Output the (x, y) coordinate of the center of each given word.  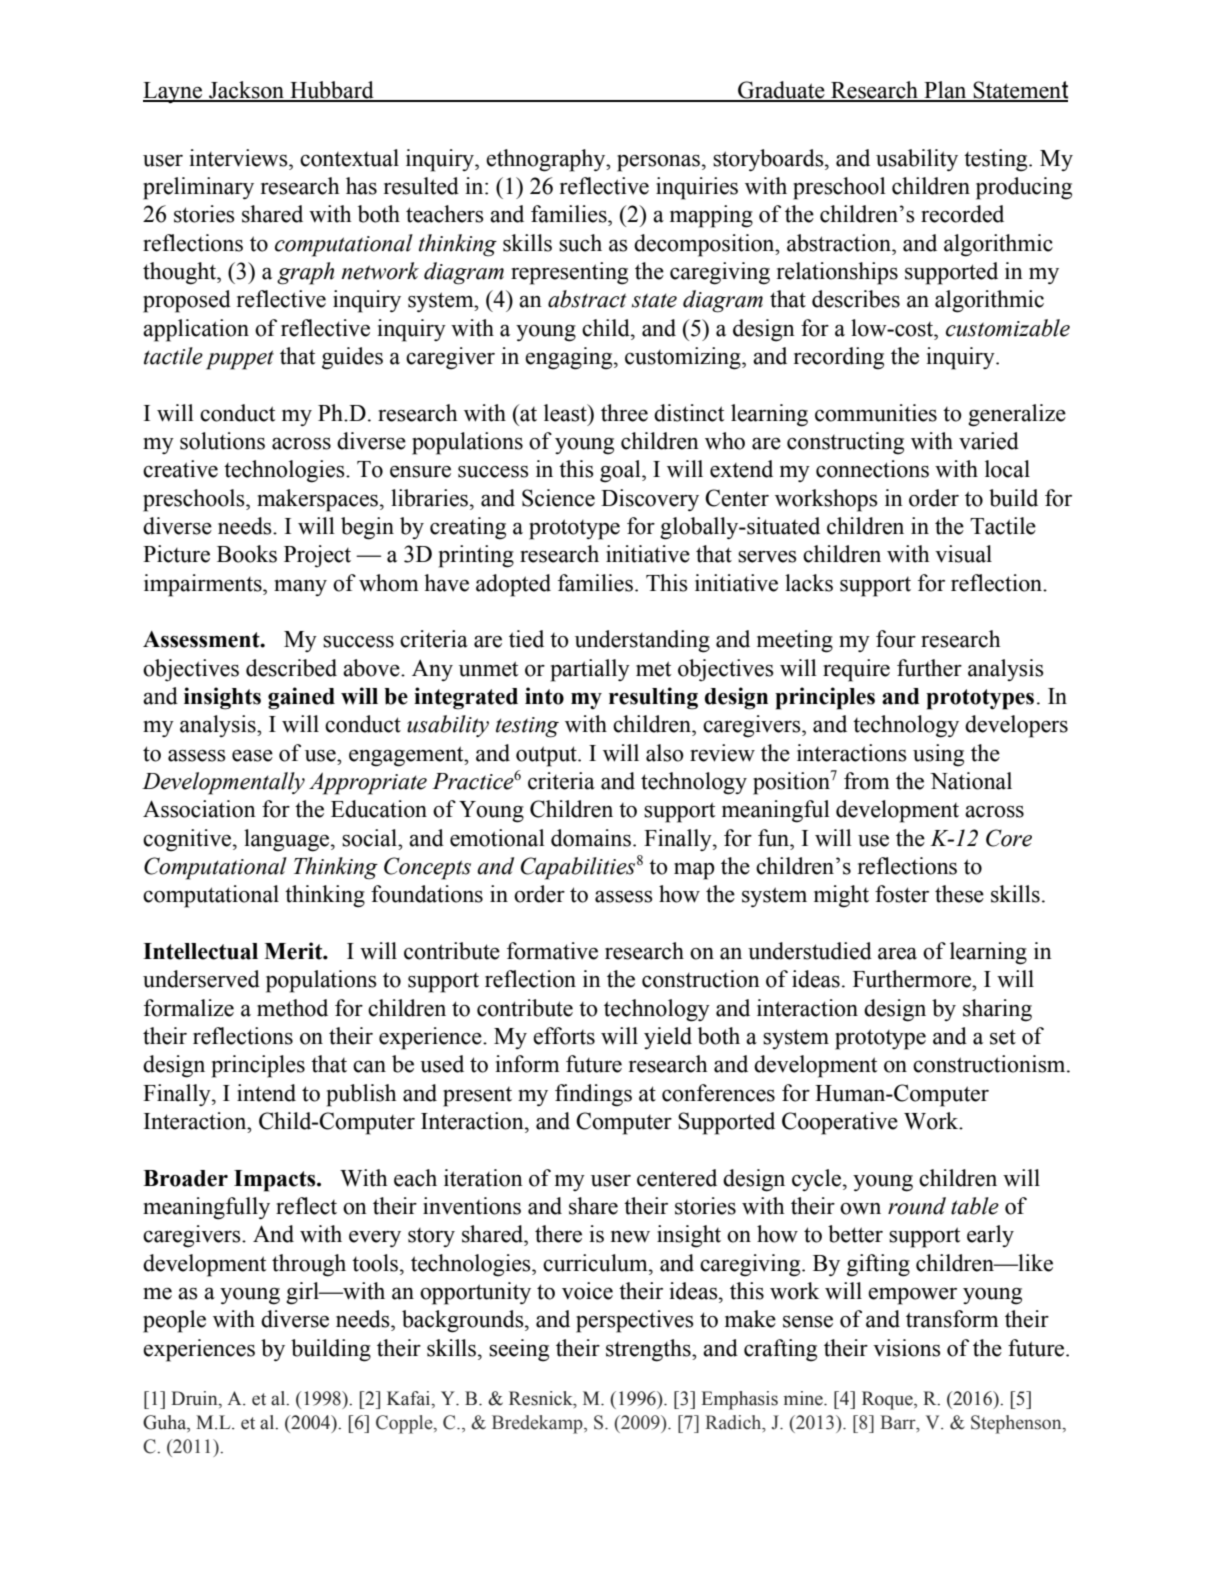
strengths (649, 1350)
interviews (239, 158)
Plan (945, 91)
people (174, 1321)
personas (658, 163)
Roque (888, 1400)
